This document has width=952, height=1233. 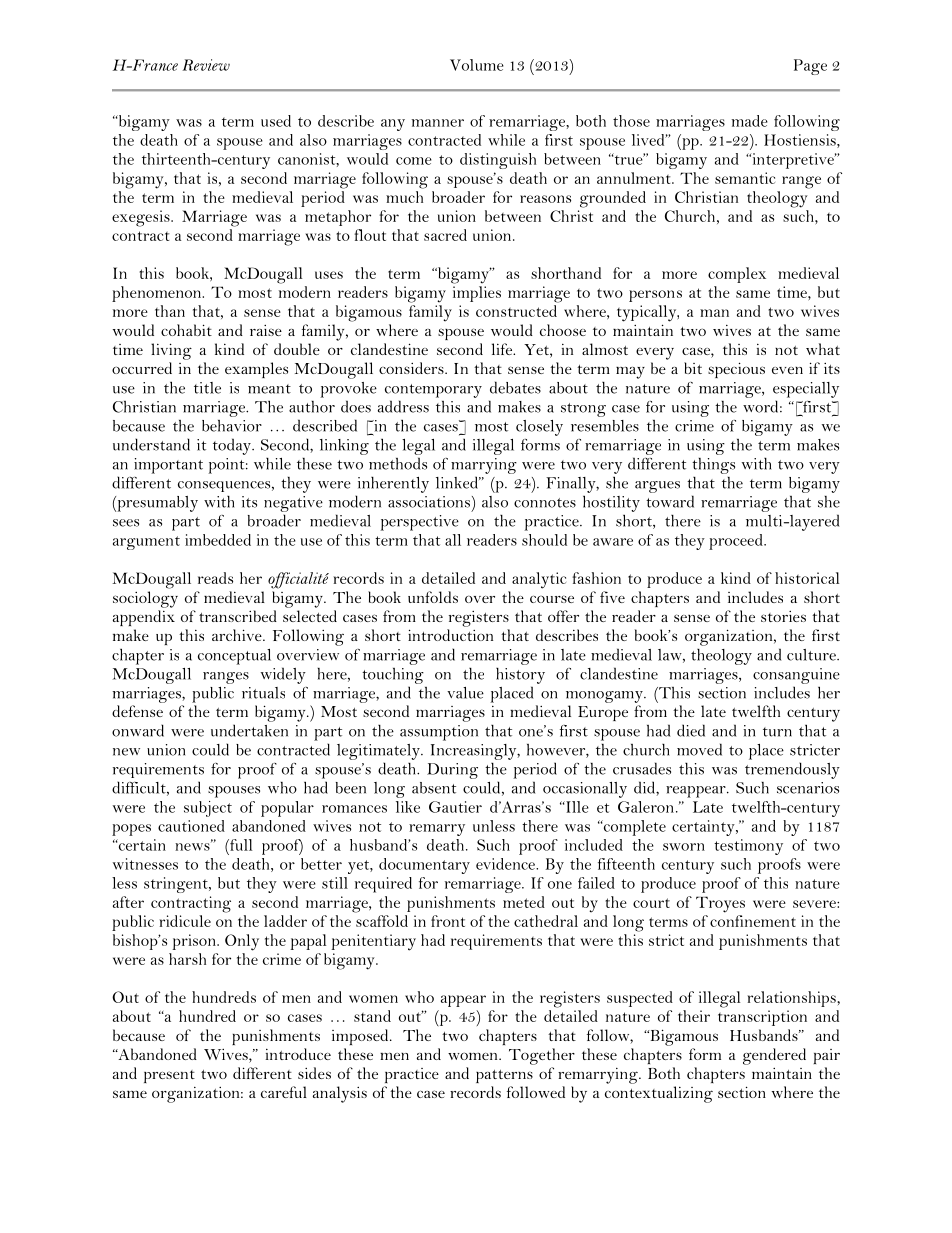 I want to click on cohabit, so click(x=186, y=330).
